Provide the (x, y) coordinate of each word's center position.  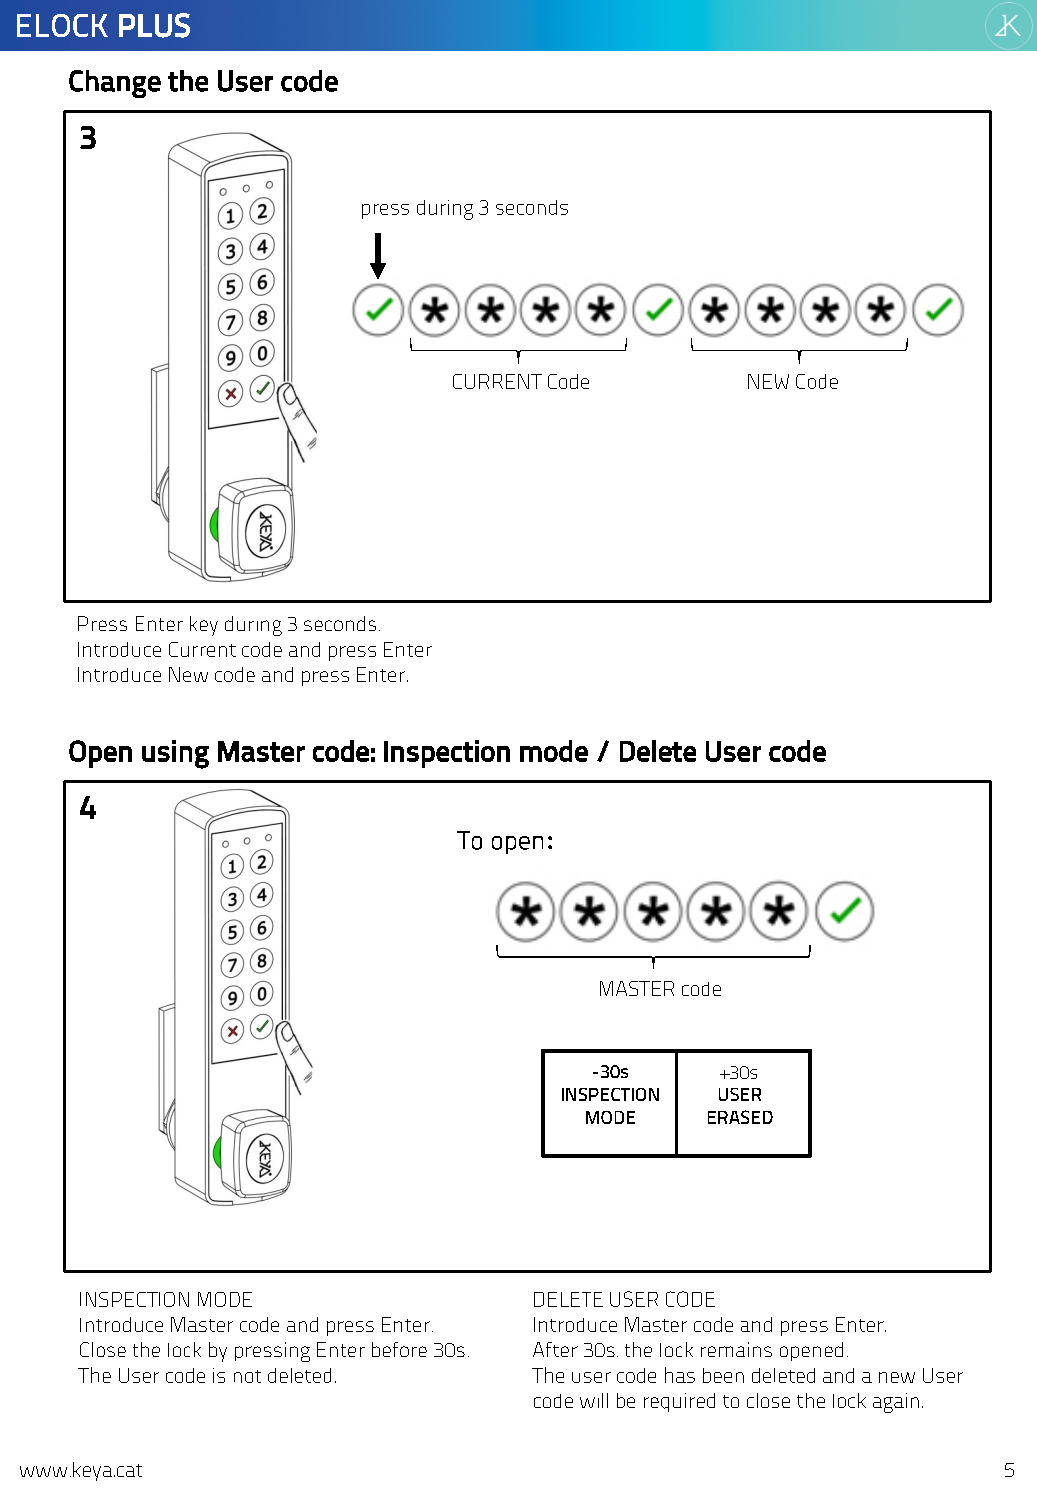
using (175, 754)
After (555, 1349)
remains (736, 1349)
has (680, 1375)
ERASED (740, 1117)
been (723, 1375)
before (399, 1349)
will (594, 1400)
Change (115, 84)
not (247, 1376)
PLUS (154, 25)
